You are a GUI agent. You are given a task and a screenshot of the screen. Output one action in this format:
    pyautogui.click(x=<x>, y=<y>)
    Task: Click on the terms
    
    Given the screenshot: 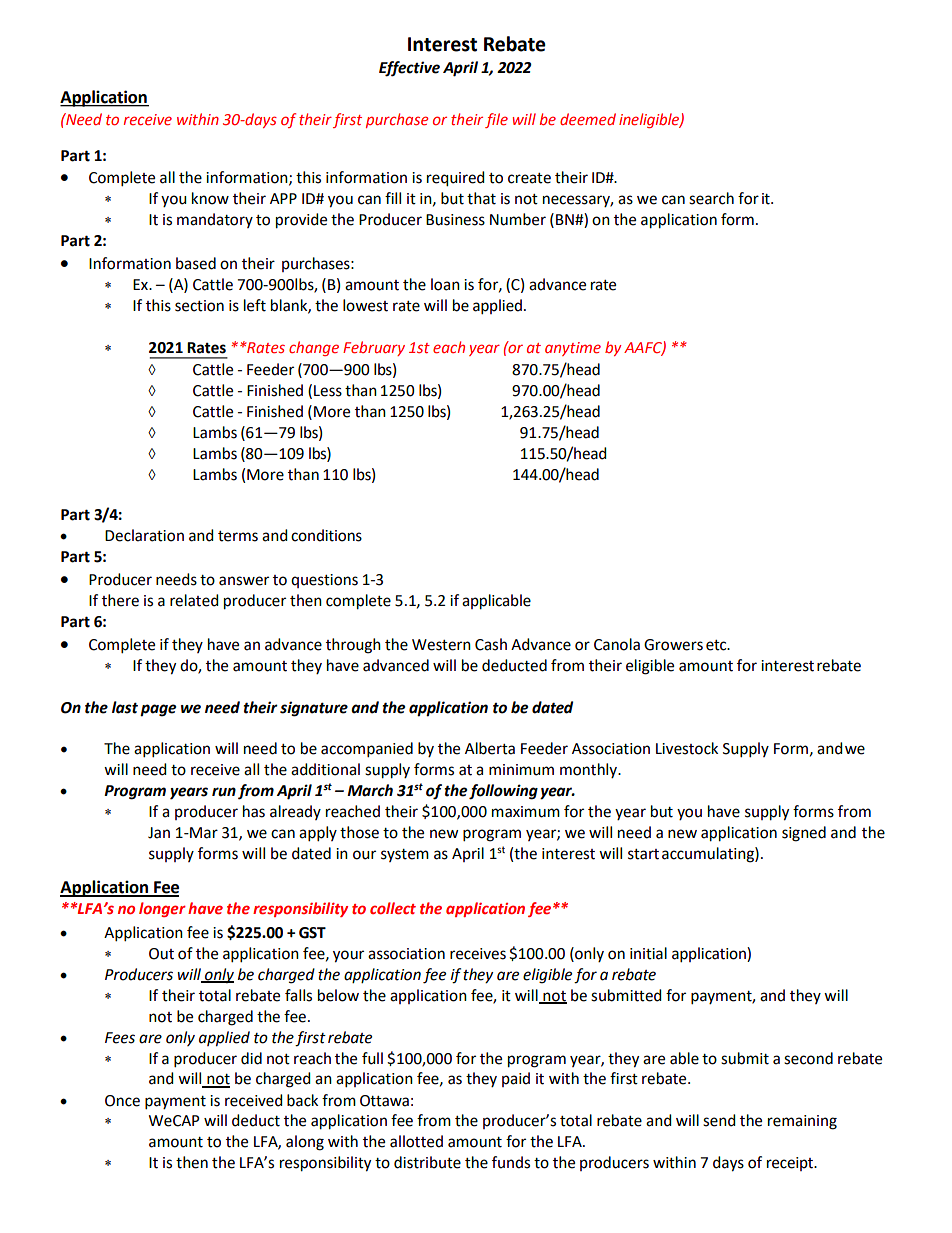 What is the action you would take?
    pyautogui.click(x=238, y=536)
